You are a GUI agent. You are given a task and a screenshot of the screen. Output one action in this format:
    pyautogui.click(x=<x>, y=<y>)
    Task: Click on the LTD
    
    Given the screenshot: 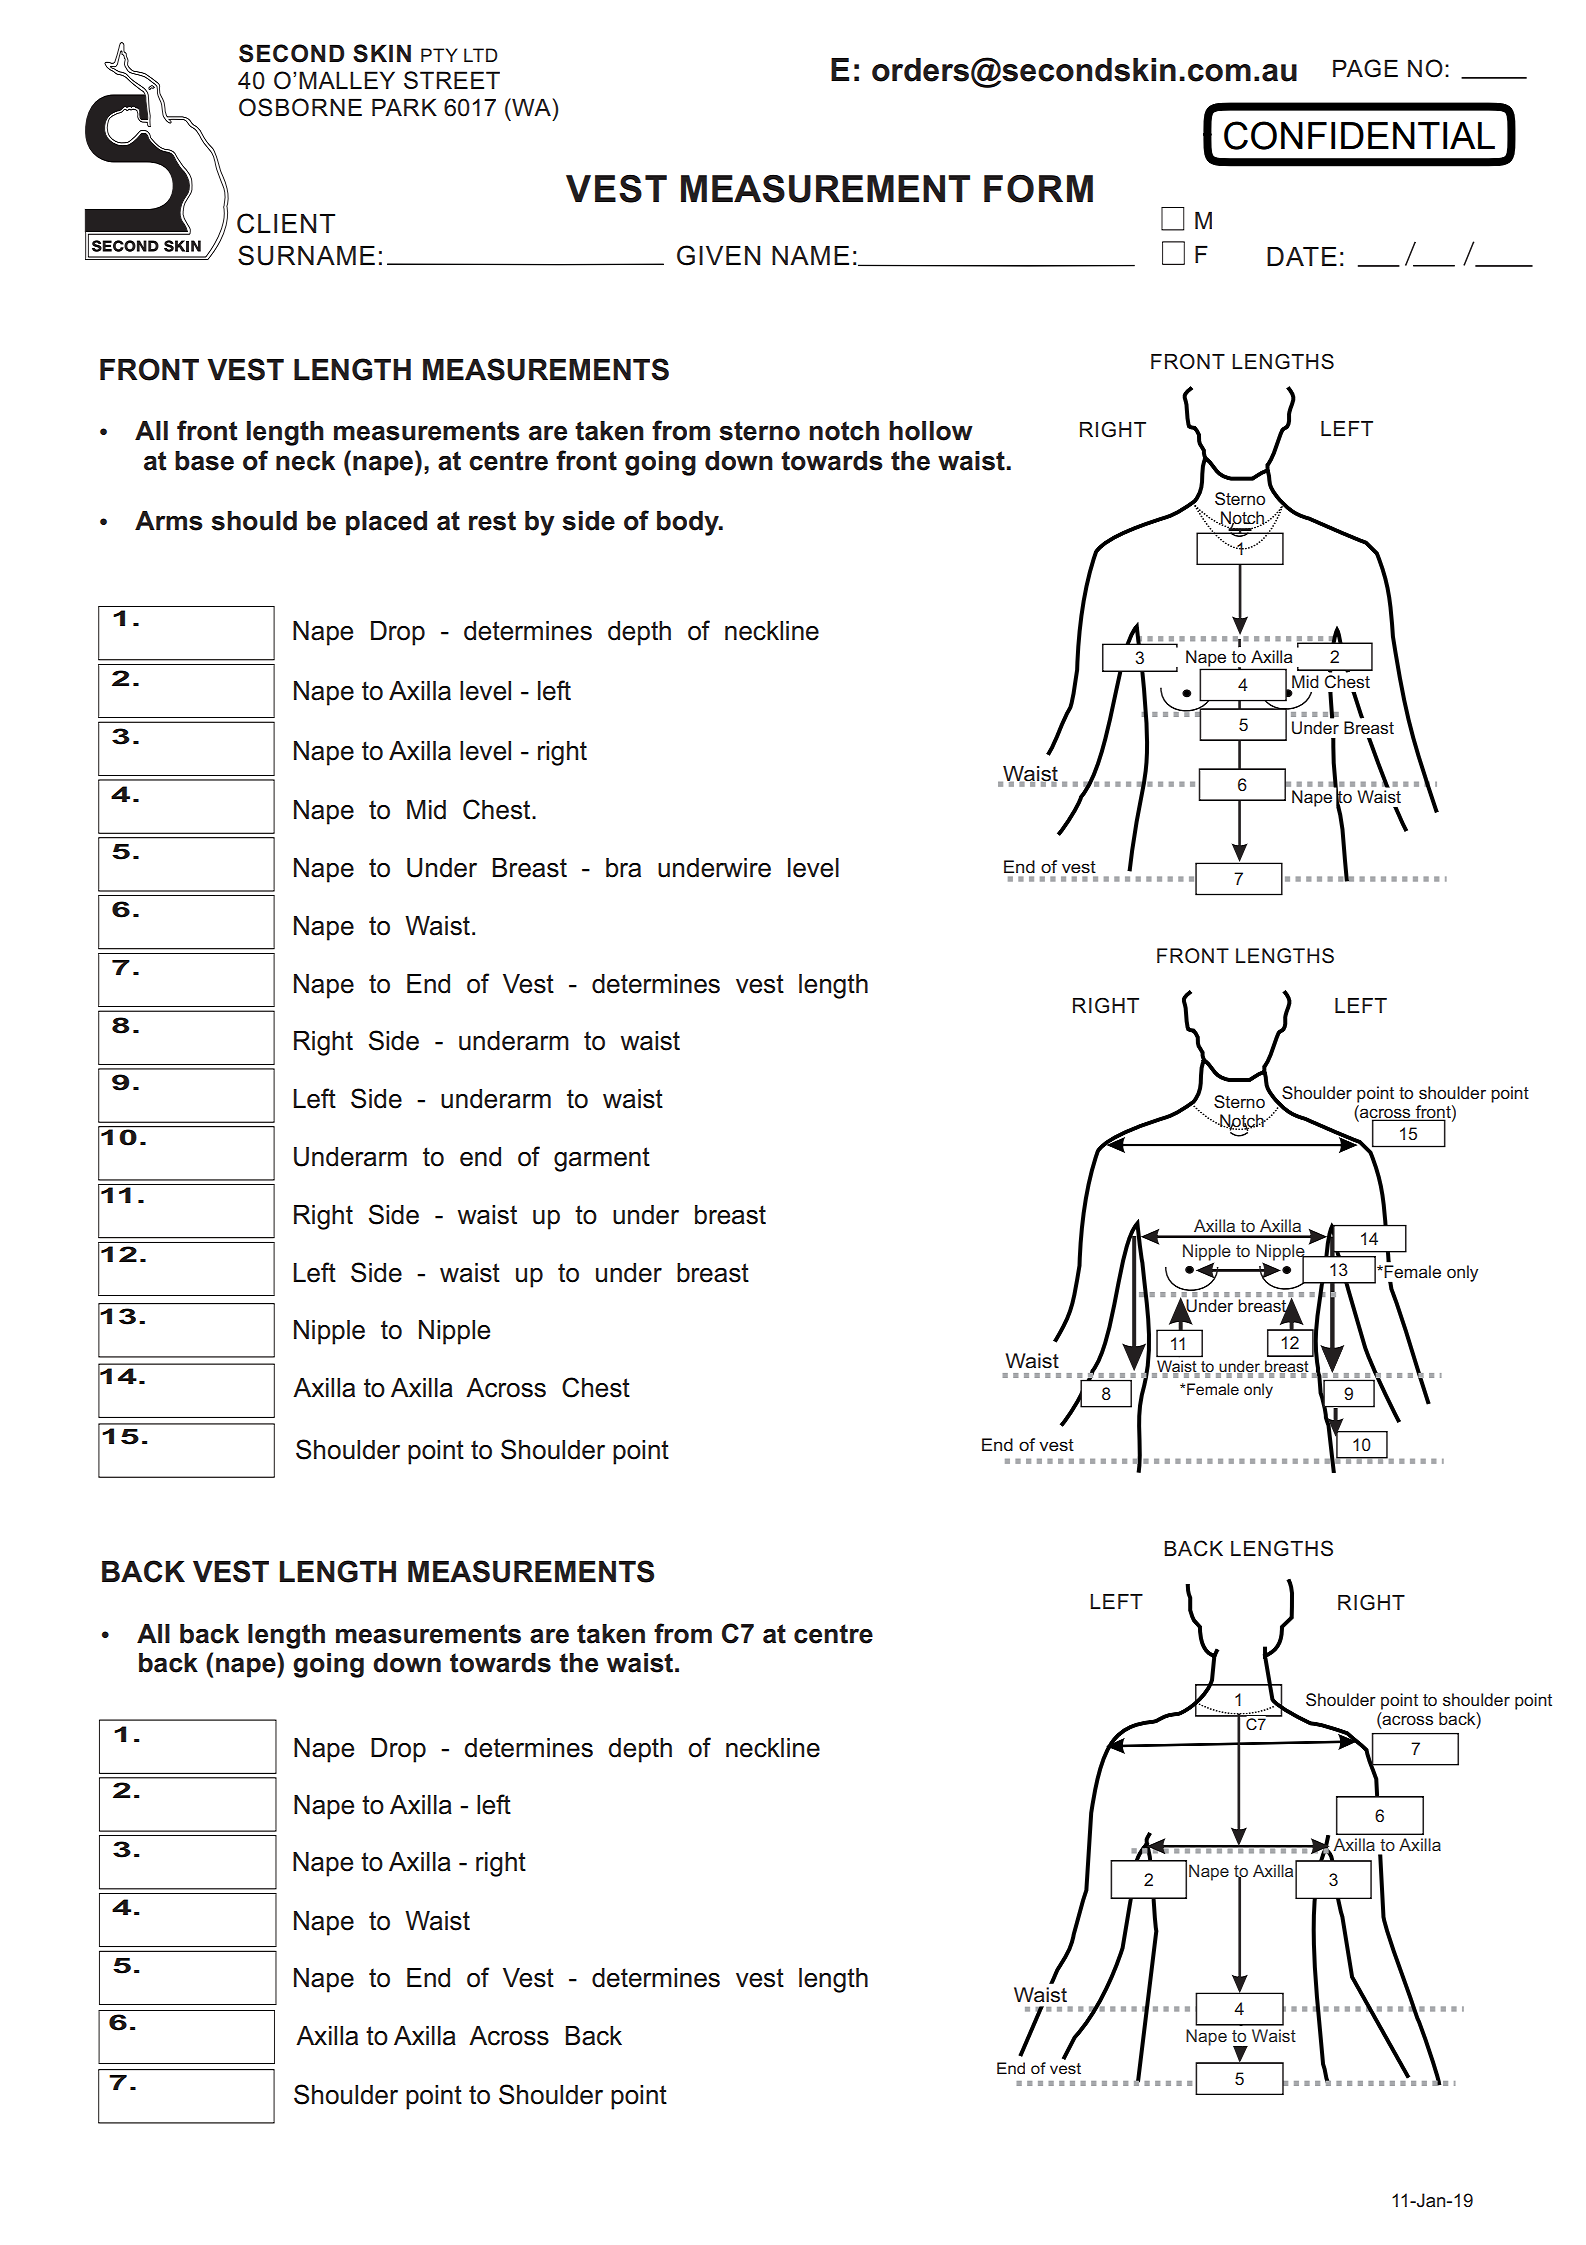 What is the action you would take?
    pyautogui.click(x=481, y=55)
